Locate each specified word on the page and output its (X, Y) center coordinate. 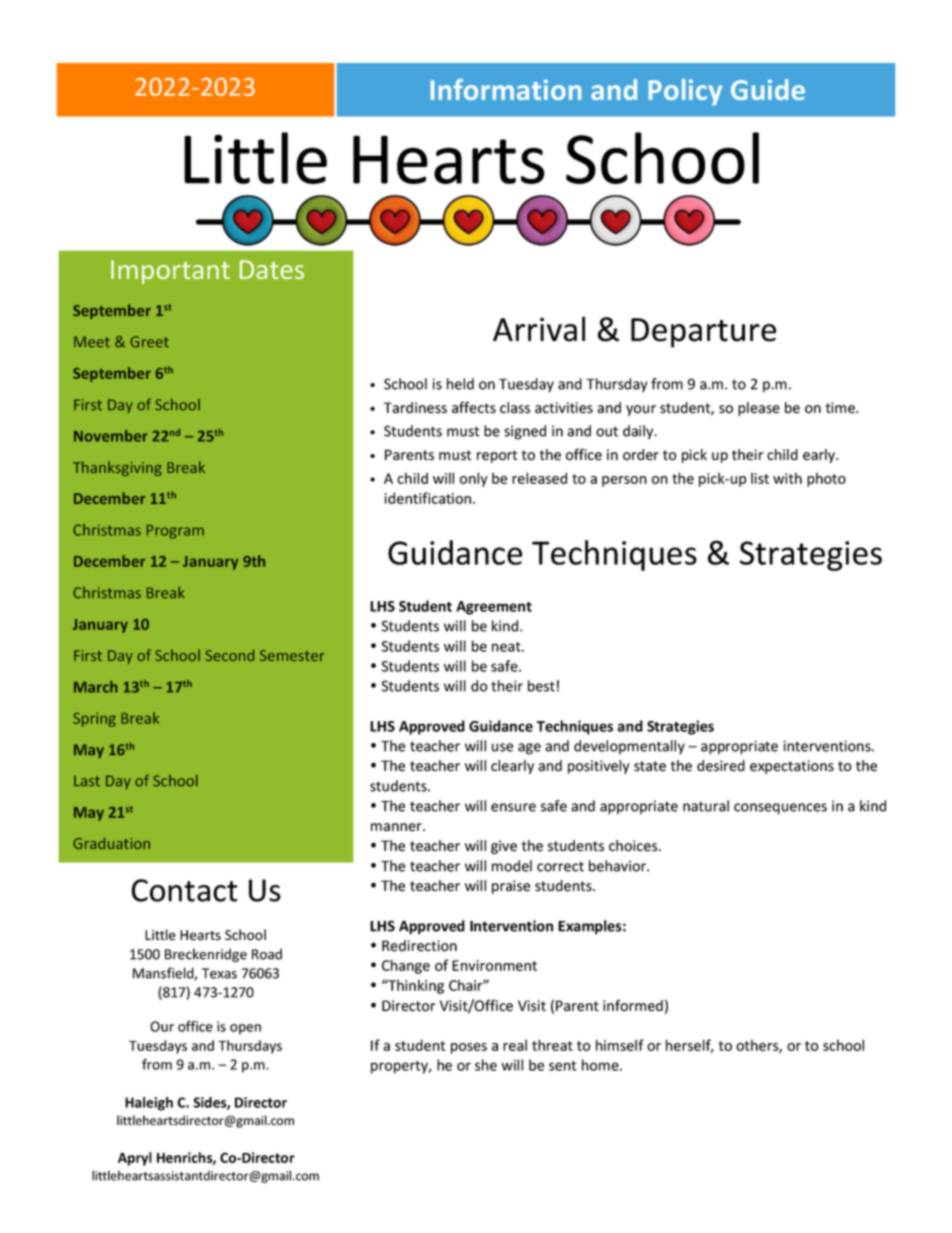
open (245, 1029)
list (760, 478)
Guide (768, 89)
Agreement (494, 608)
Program (175, 532)
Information (506, 89)
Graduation (111, 843)
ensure (513, 807)
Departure (703, 333)
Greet (149, 342)
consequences (780, 809)
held (460, 384)
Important (170, 272)
